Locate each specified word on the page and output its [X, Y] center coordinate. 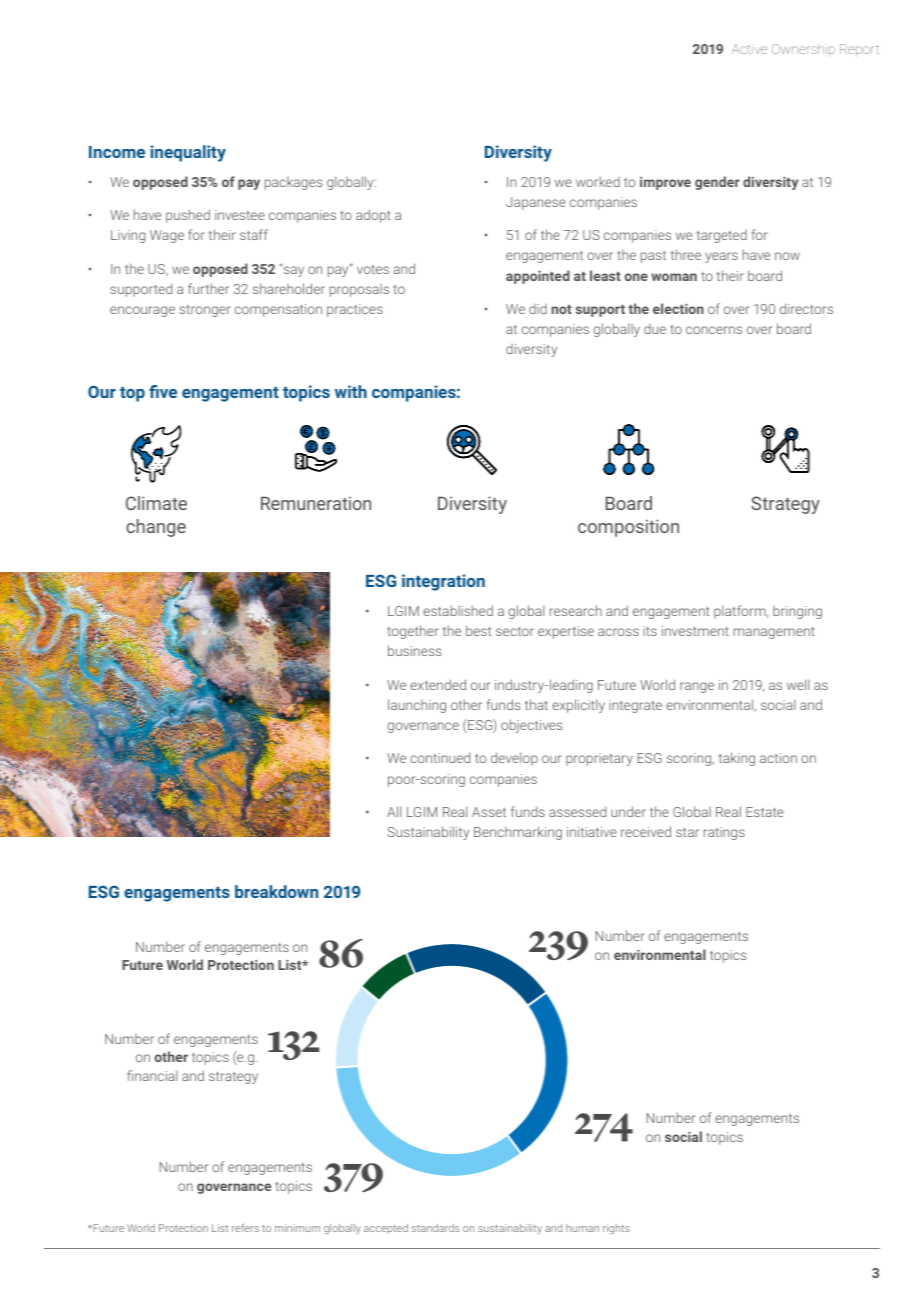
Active [749, 49]
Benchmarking [518, 833]
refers [245, 1228]
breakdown [276, 891]
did [538, 309]
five [163, 391]
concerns [714, 330]
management [774, 633]
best [479, 630]
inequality [188, 153]
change [156, 528]
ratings [724, 833]
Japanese [536, 203]
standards [436, 1228]
